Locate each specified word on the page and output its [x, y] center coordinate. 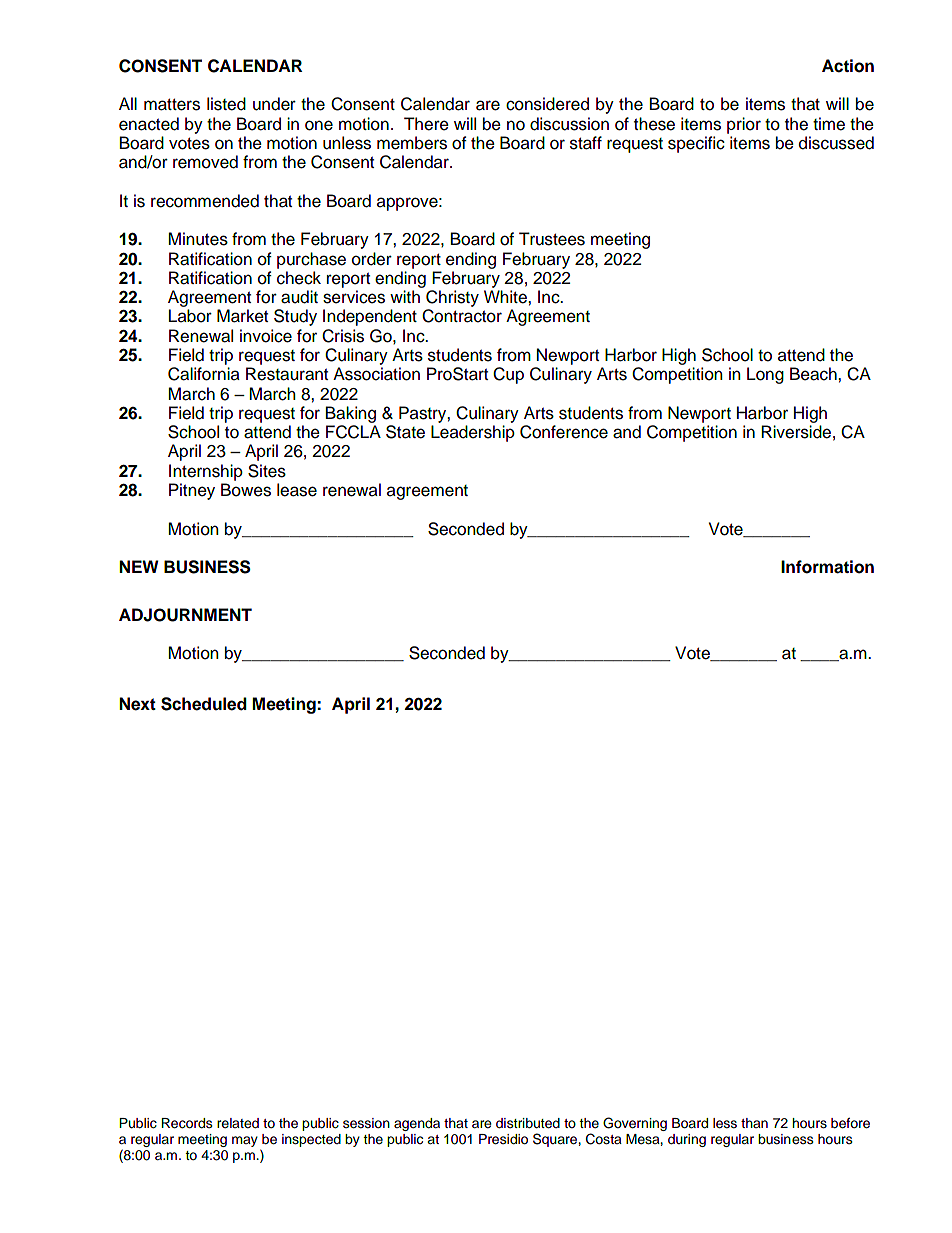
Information [827, 567]
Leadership [473, 433]
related [238, 1123]
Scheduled [204, 704]
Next [137, 704]
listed [226, 104]
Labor [190, 316]
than [754, 1123]
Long [765, 375]
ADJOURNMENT [185, 615]
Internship [206, 472]
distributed [528, 1123]
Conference [564, 432]
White [506, 297]
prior [744, 125]
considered [547, 104]
